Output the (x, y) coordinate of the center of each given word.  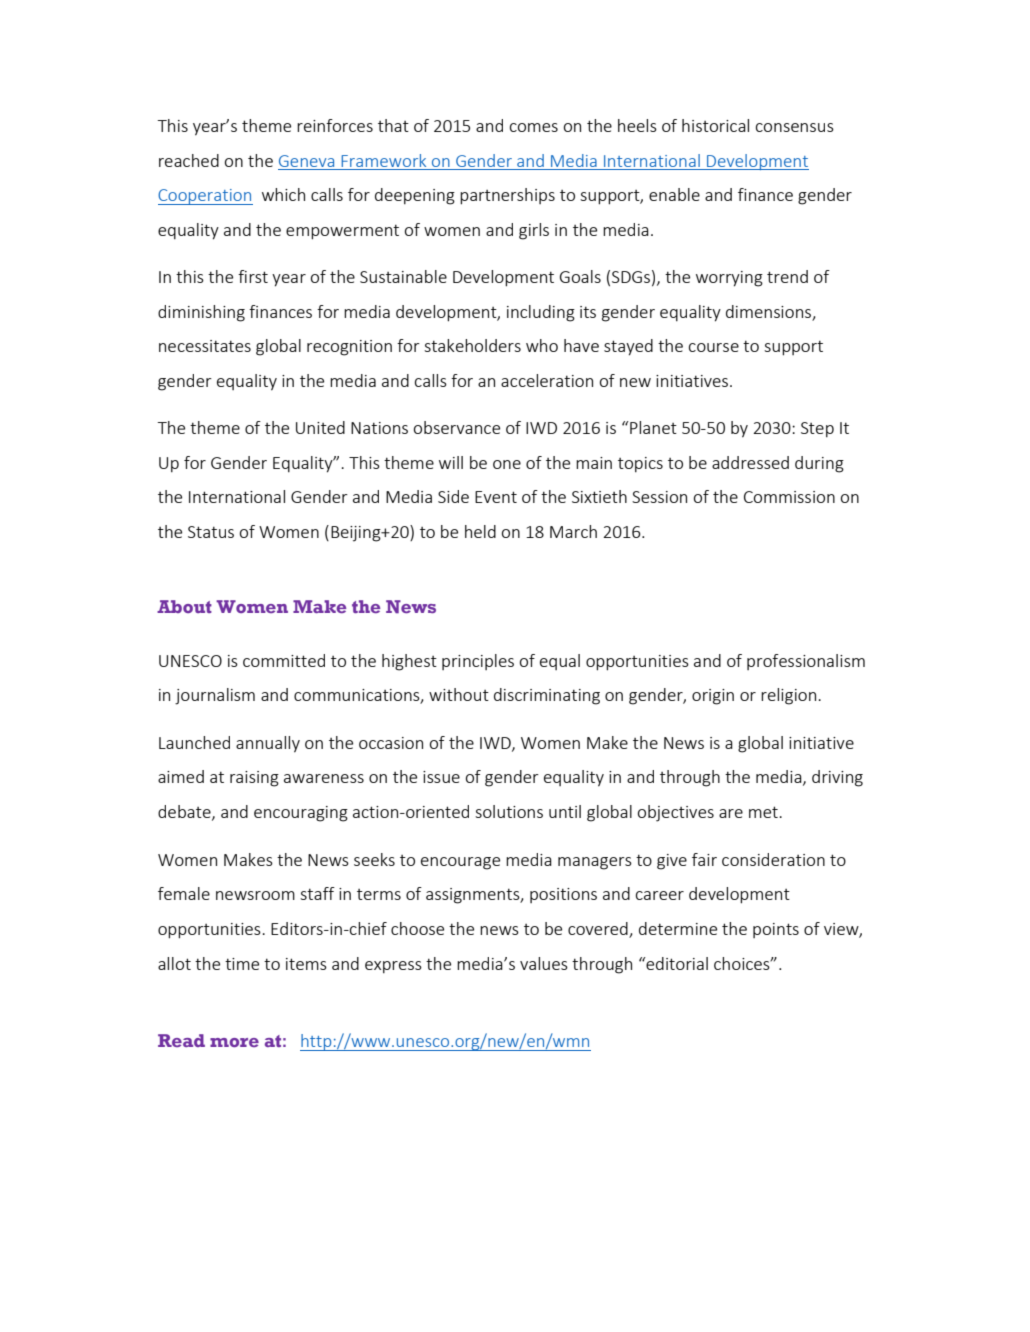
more (234, 1042)
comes (534, 127)
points (776, 930)
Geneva (306, 161)
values (544, 963)
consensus (795, 127)
